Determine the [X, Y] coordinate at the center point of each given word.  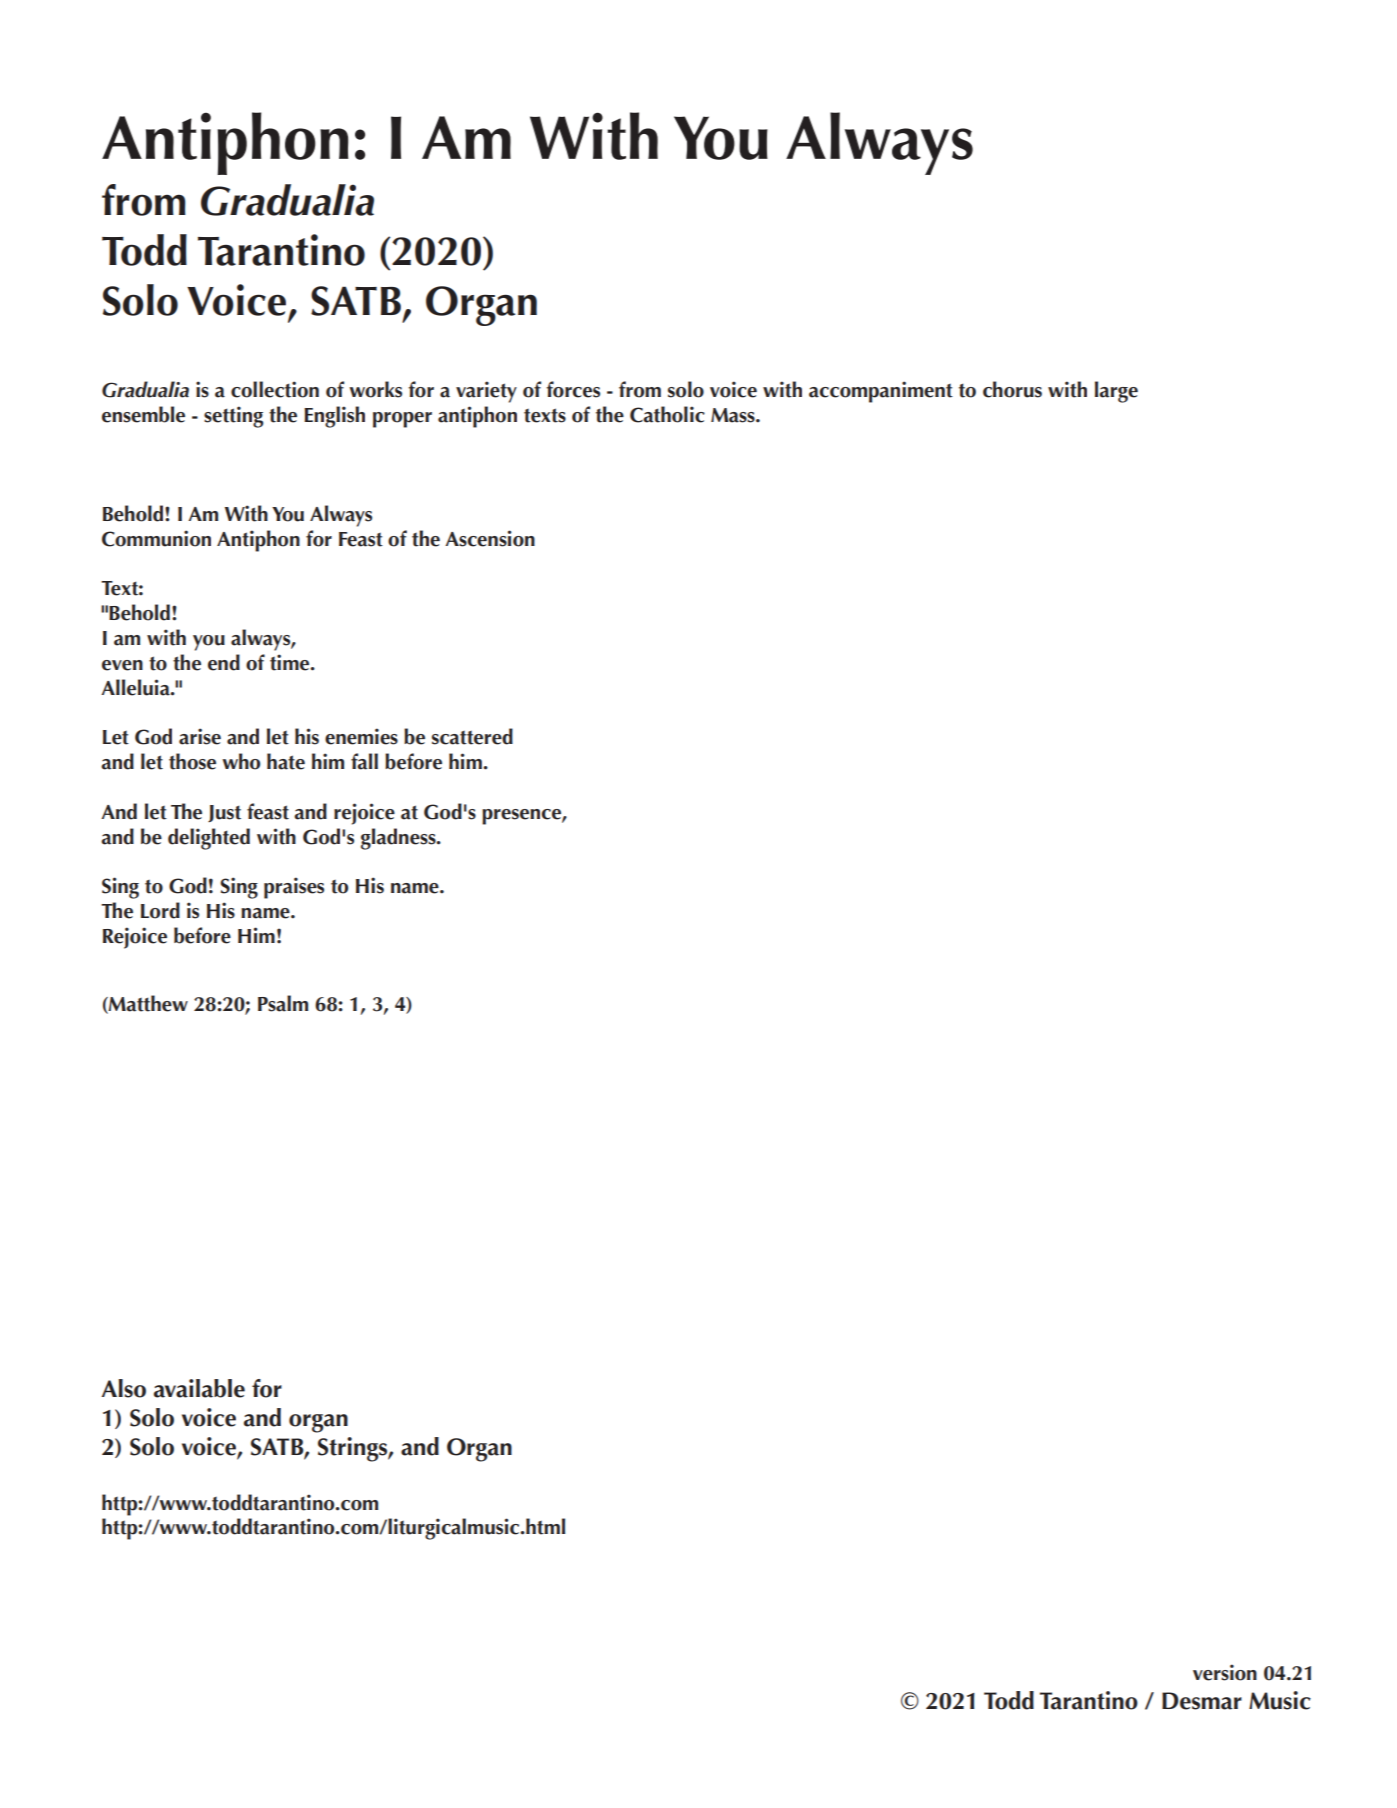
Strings [353, 1449]
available [199, 1388]
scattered [472, 736]
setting [233, 417]
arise [200, 736]
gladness [399, 839]
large [1116, 392]
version [1225, 1672]
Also [124, 1388]
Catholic [667, 414]
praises [294, 888]
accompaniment [881, 392]
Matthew [147, 1004]
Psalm [283, 1003]
